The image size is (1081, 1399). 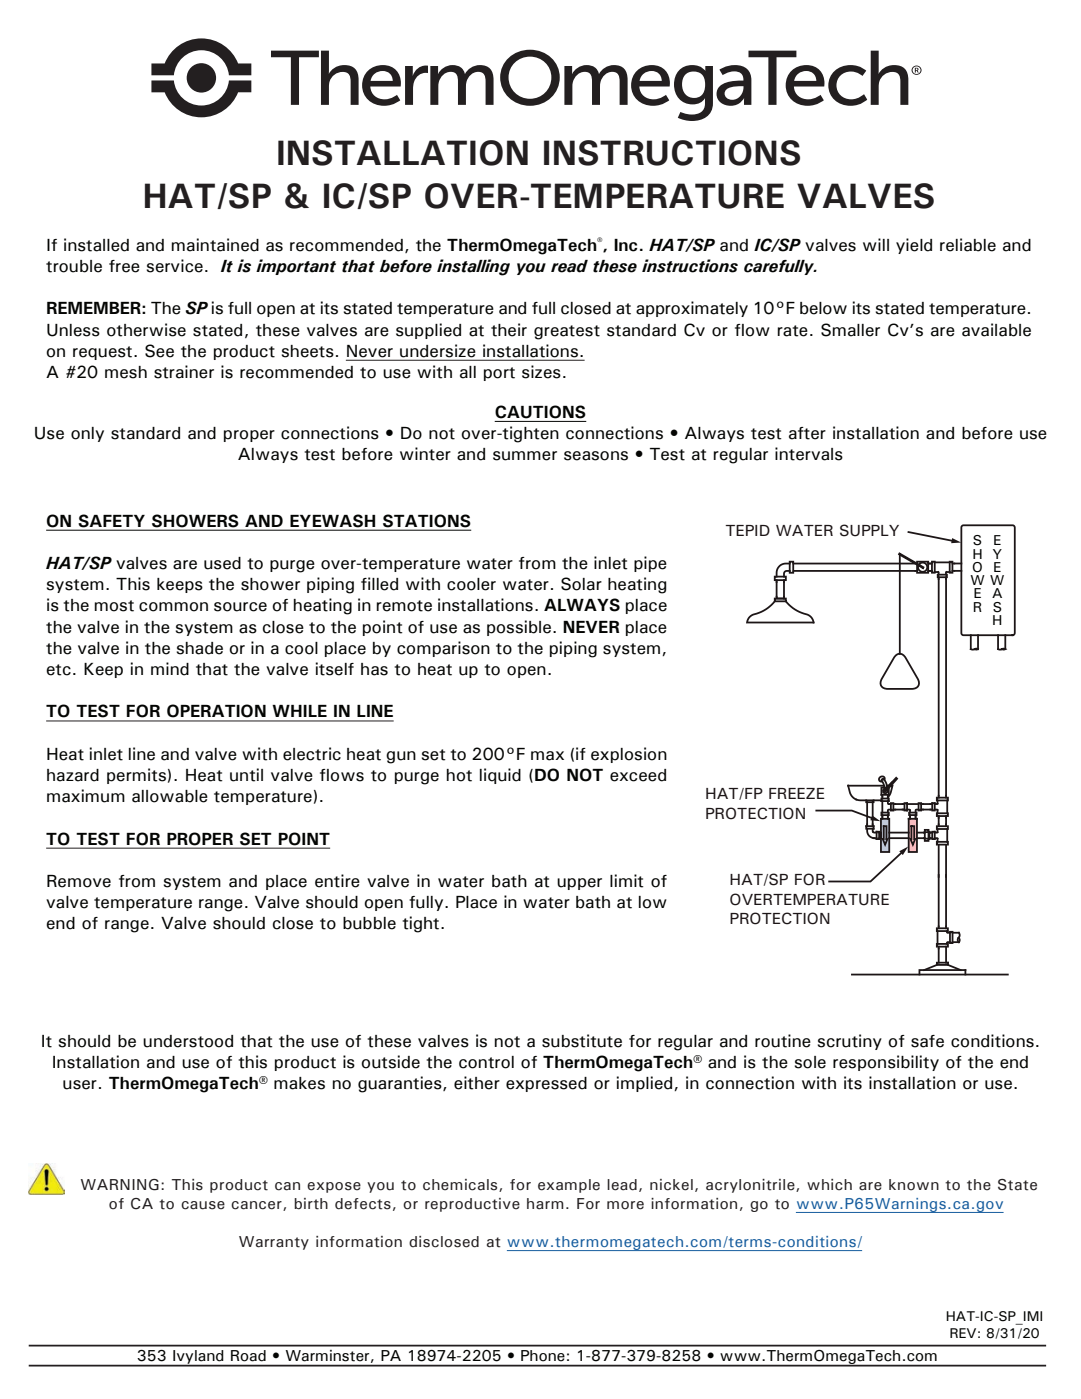 I want to click on understood, so click(x=188, y=1041).
